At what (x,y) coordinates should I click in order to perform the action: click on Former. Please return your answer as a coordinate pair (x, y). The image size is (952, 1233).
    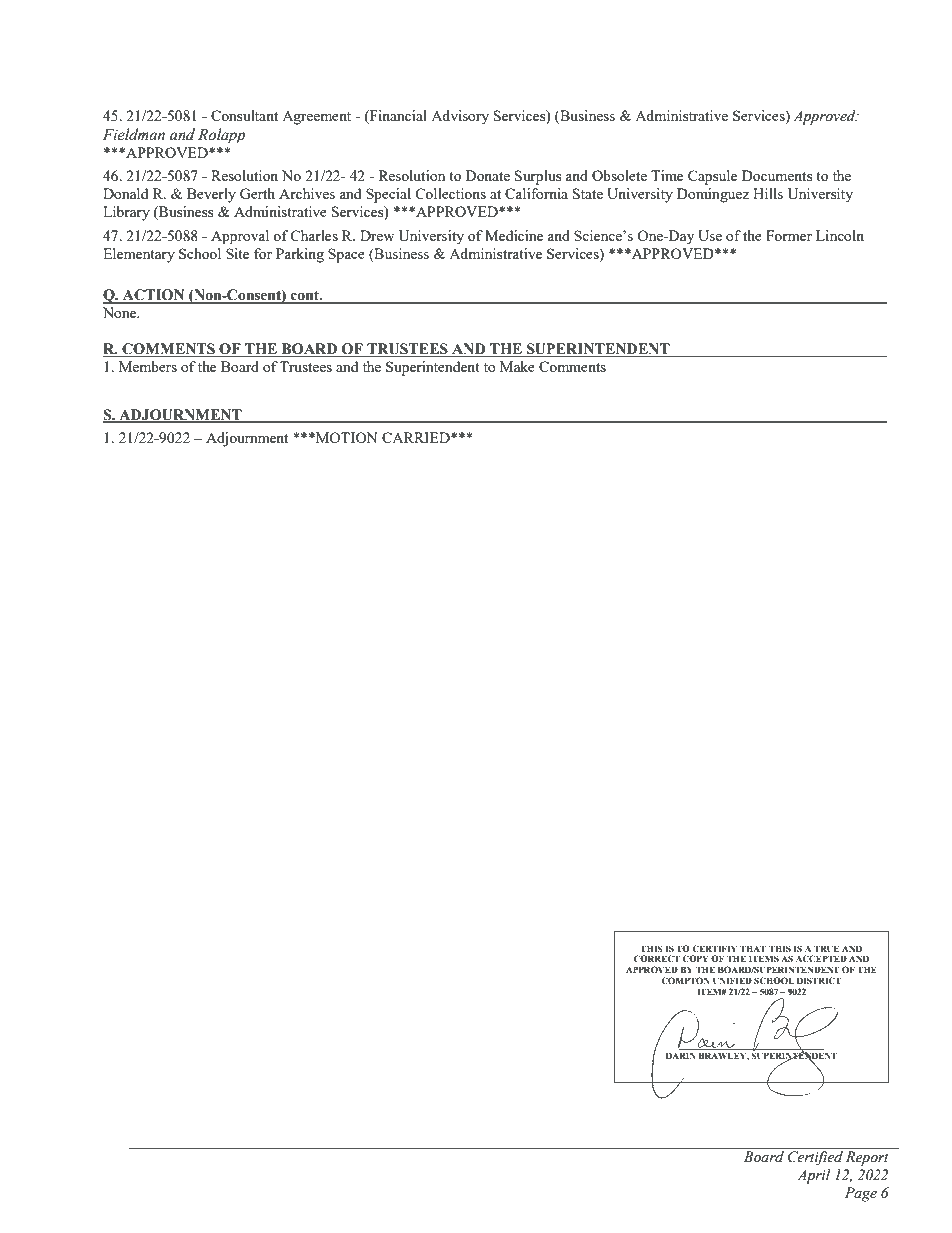
    Looking at the image, I should click on (789, 235).
